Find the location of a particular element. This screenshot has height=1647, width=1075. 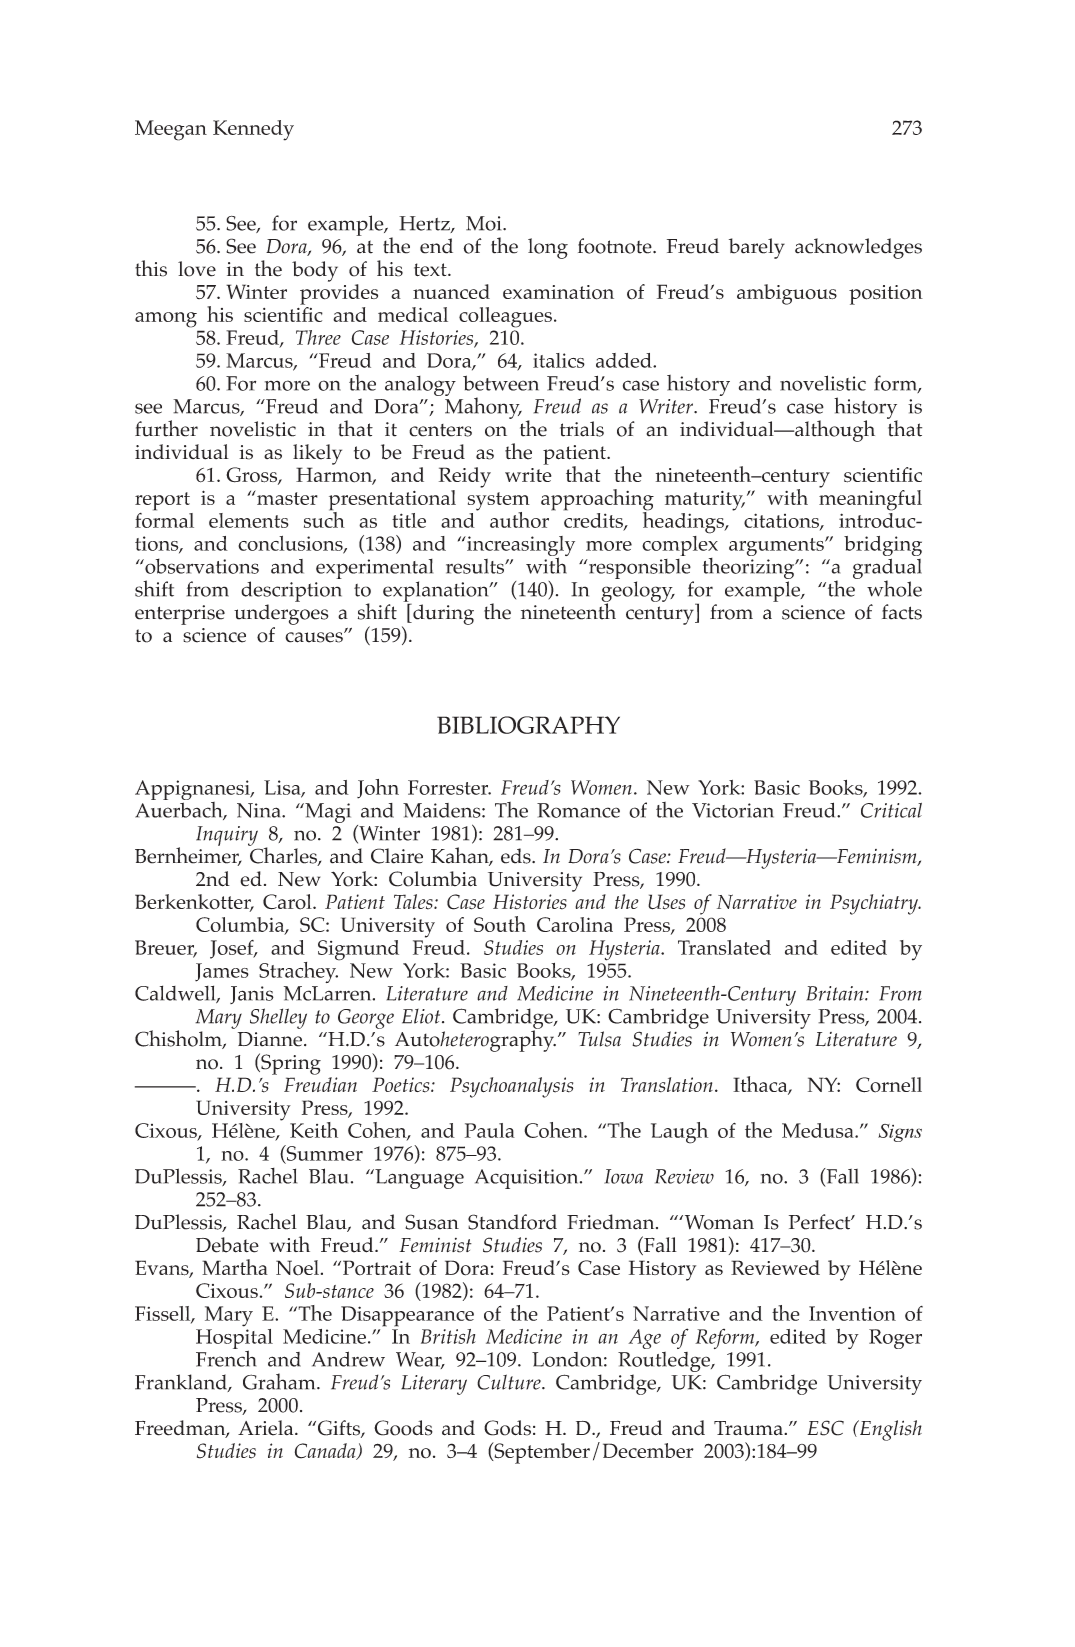

Moi is located at coordinates (485, 223).
